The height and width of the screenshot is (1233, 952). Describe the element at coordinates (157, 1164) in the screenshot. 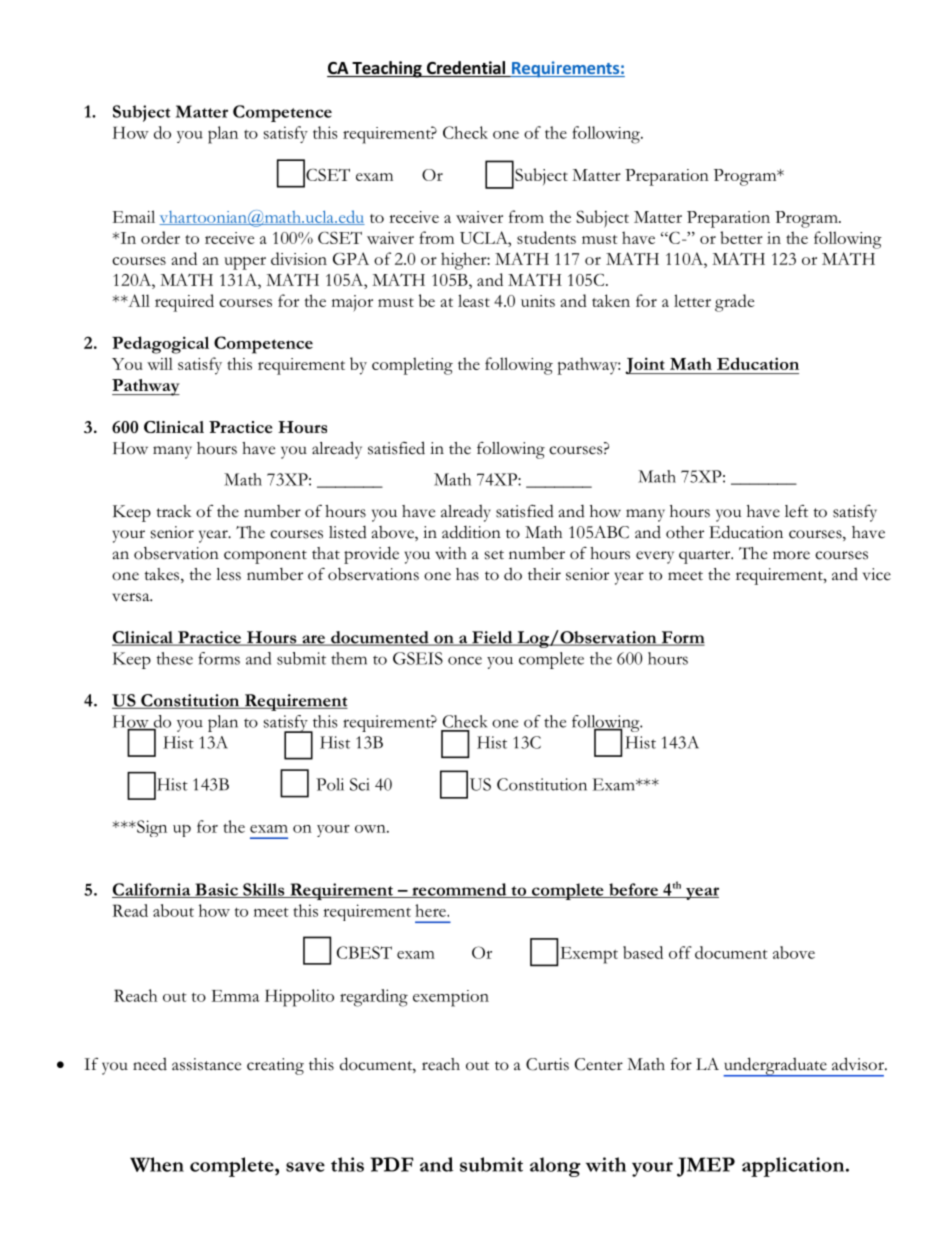

I see `When` at that location.
